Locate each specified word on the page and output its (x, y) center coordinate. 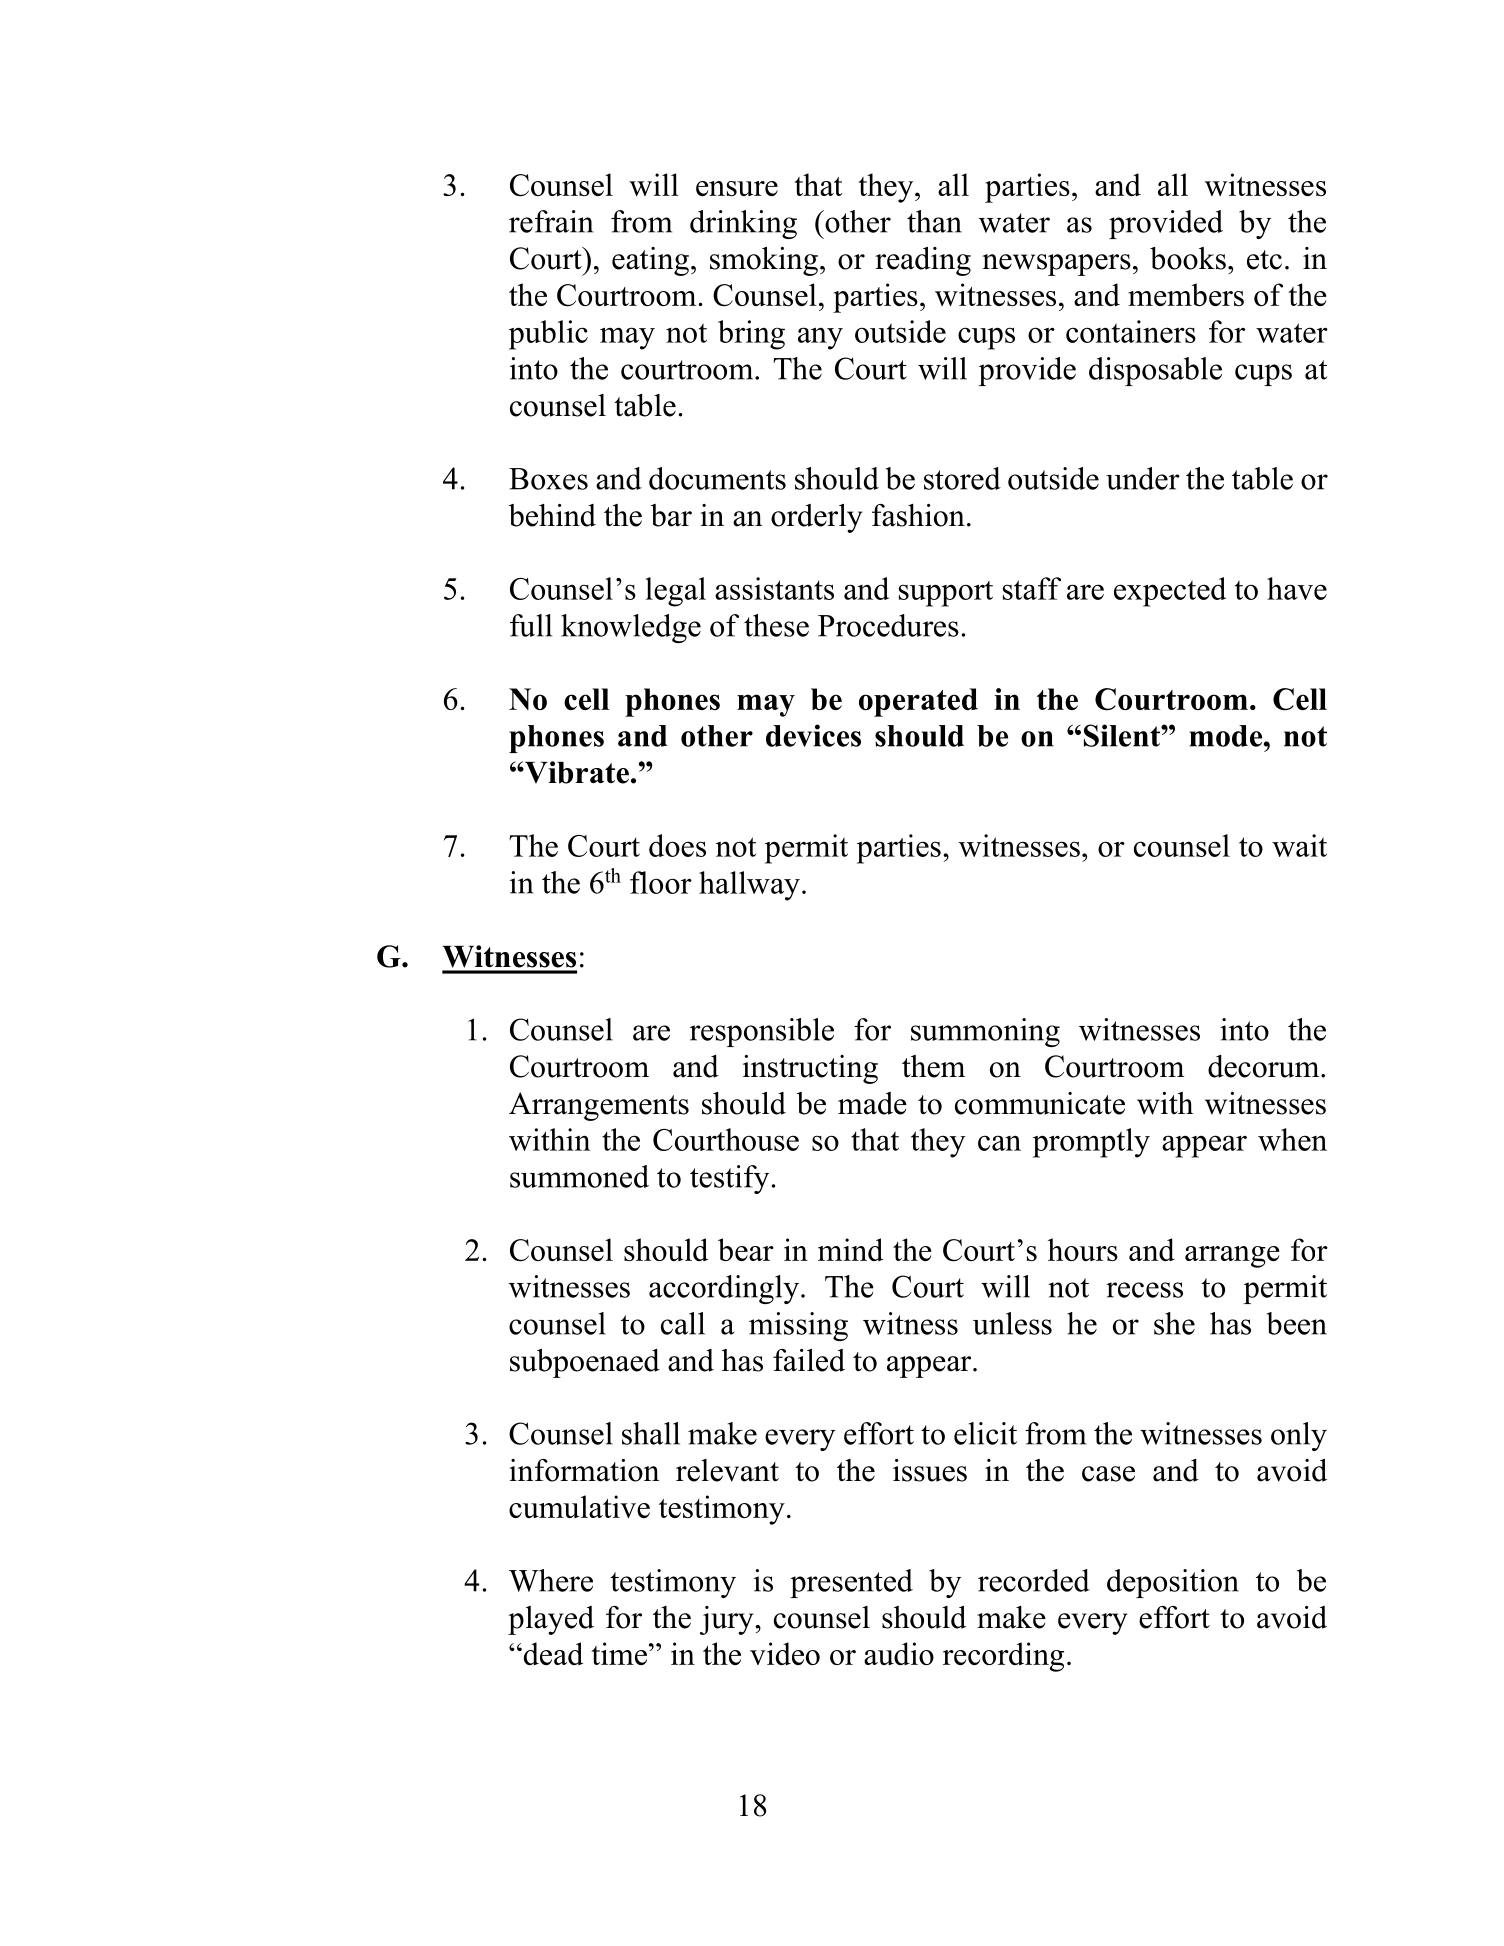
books (1188, 258)
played (551, 1620)
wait (1299, 845)
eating (650, 261)
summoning (985, 1032)
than (934, 221)
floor (661, 882)
